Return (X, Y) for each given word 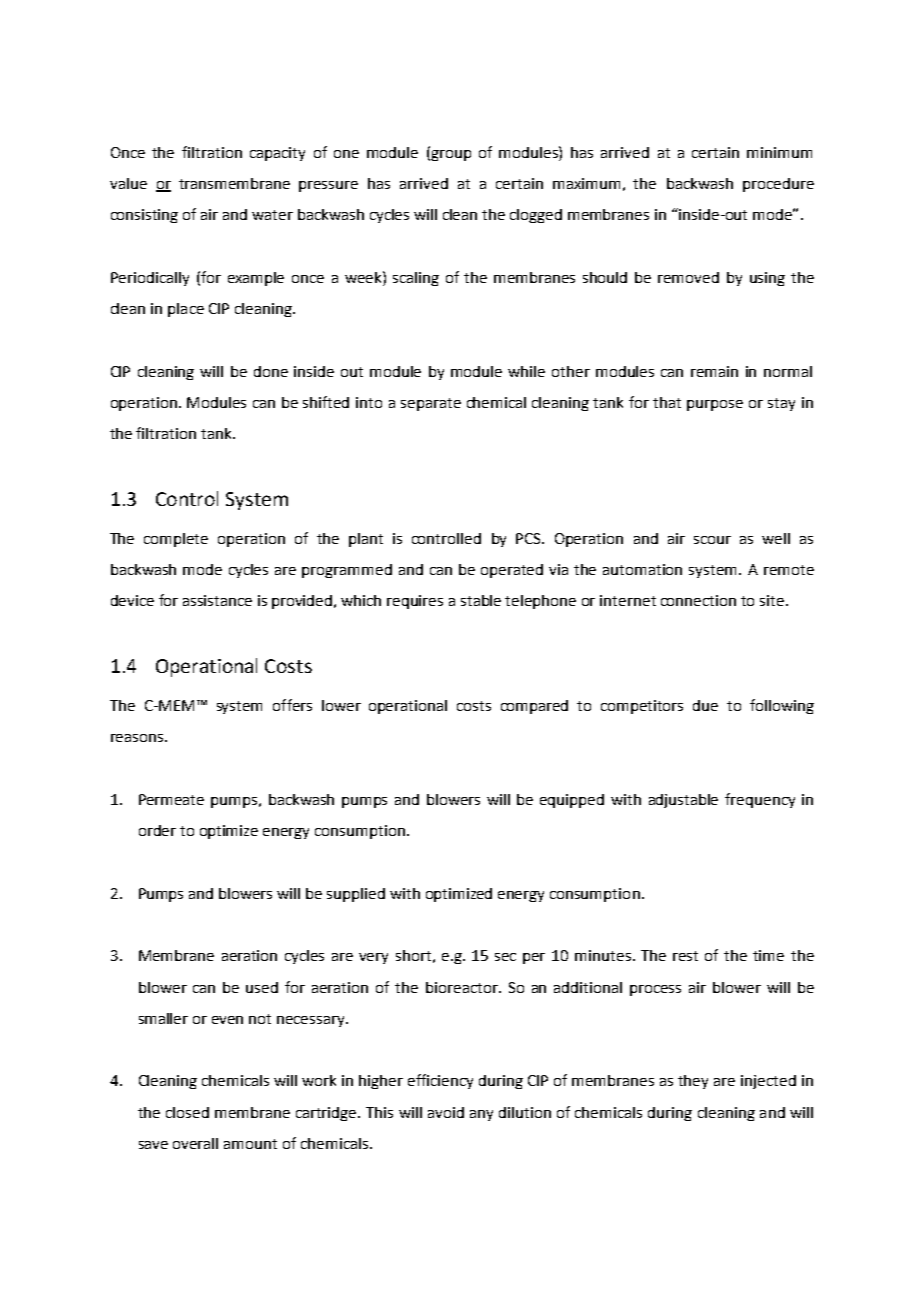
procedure (778, 185)
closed (187, 1112)
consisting (144, 216)
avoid (446, 1112)
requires (415, 602)
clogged (536, 216)
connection (698, 600)
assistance (217, 600)
